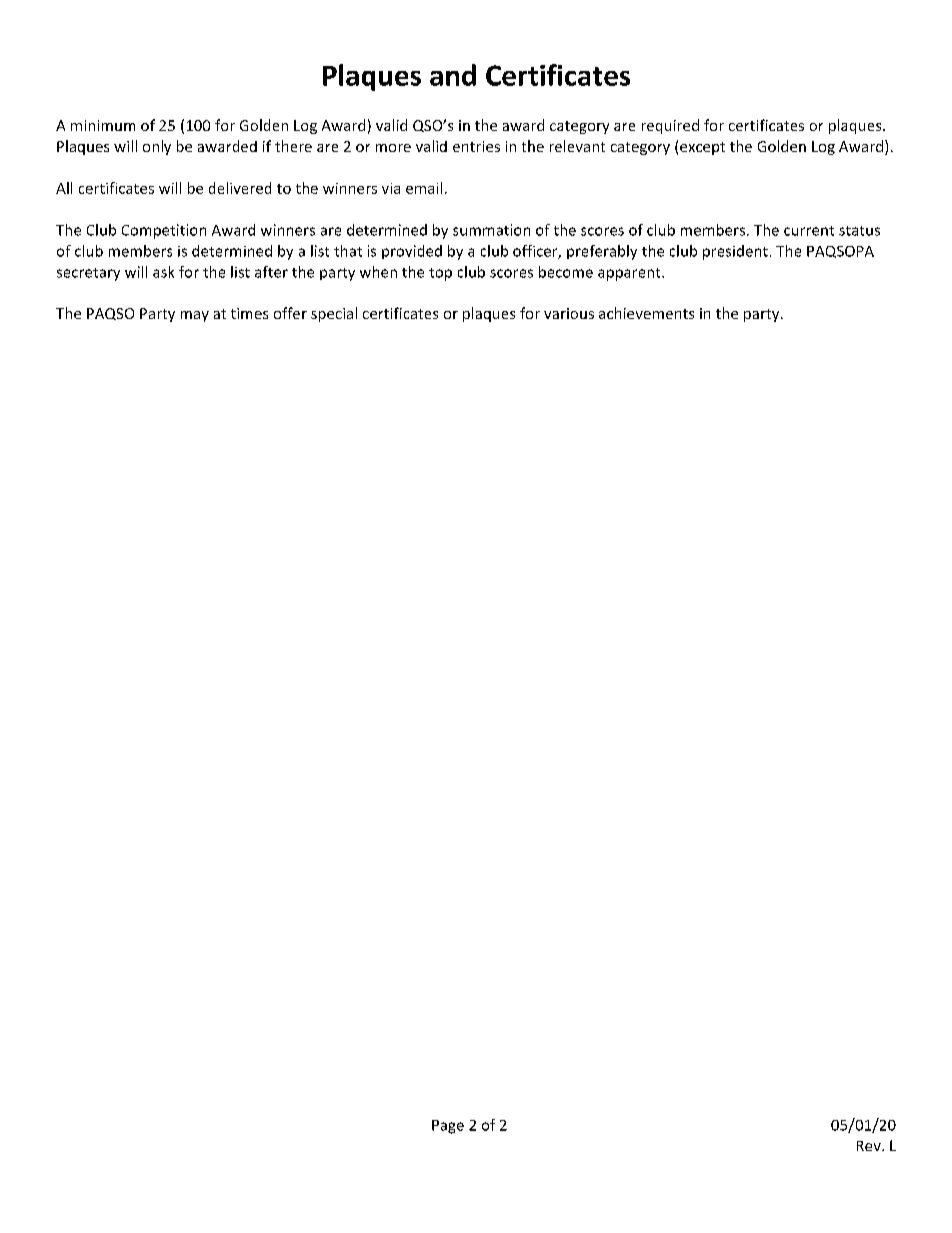 The image size is (952, 1233). I want to click on except, so click(702, 148).
